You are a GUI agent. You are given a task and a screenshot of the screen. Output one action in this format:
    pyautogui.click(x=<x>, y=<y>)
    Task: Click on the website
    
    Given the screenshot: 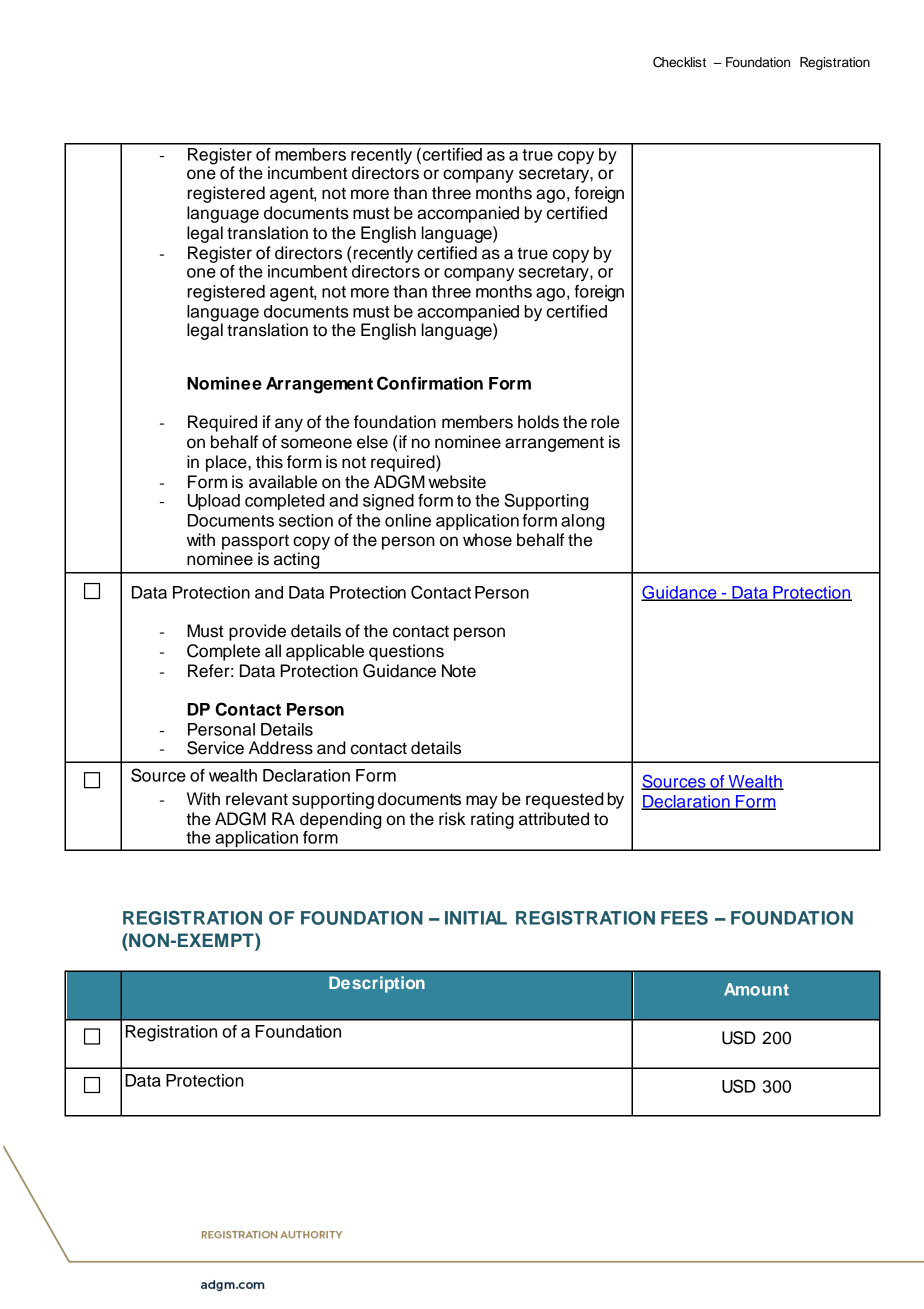 What is the action you would take?
    pyautogui.click(x=457, y=482)
